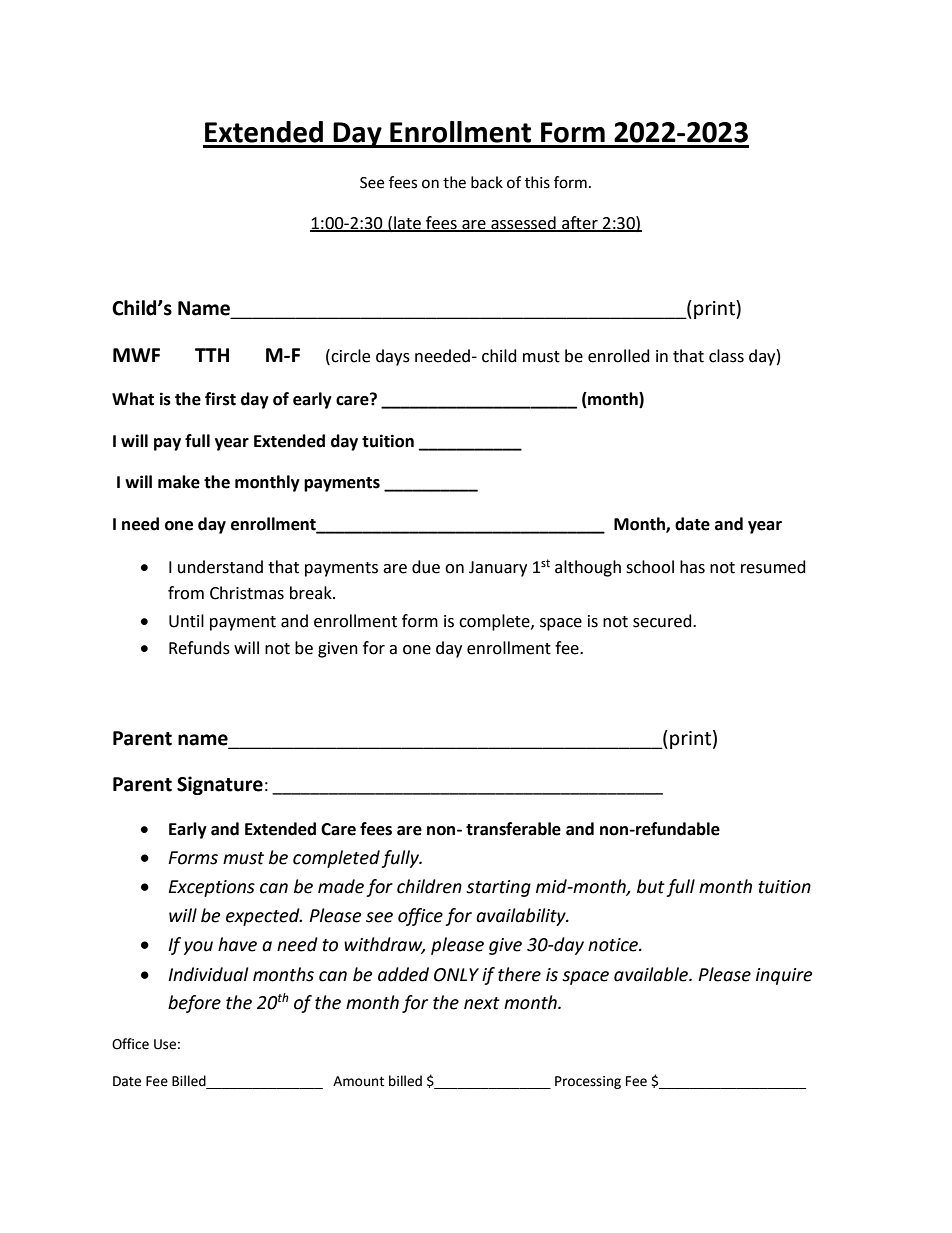  What do you see at coordinates (726, 356) in the page?
I see `class` at bounding box center [726, 356].
